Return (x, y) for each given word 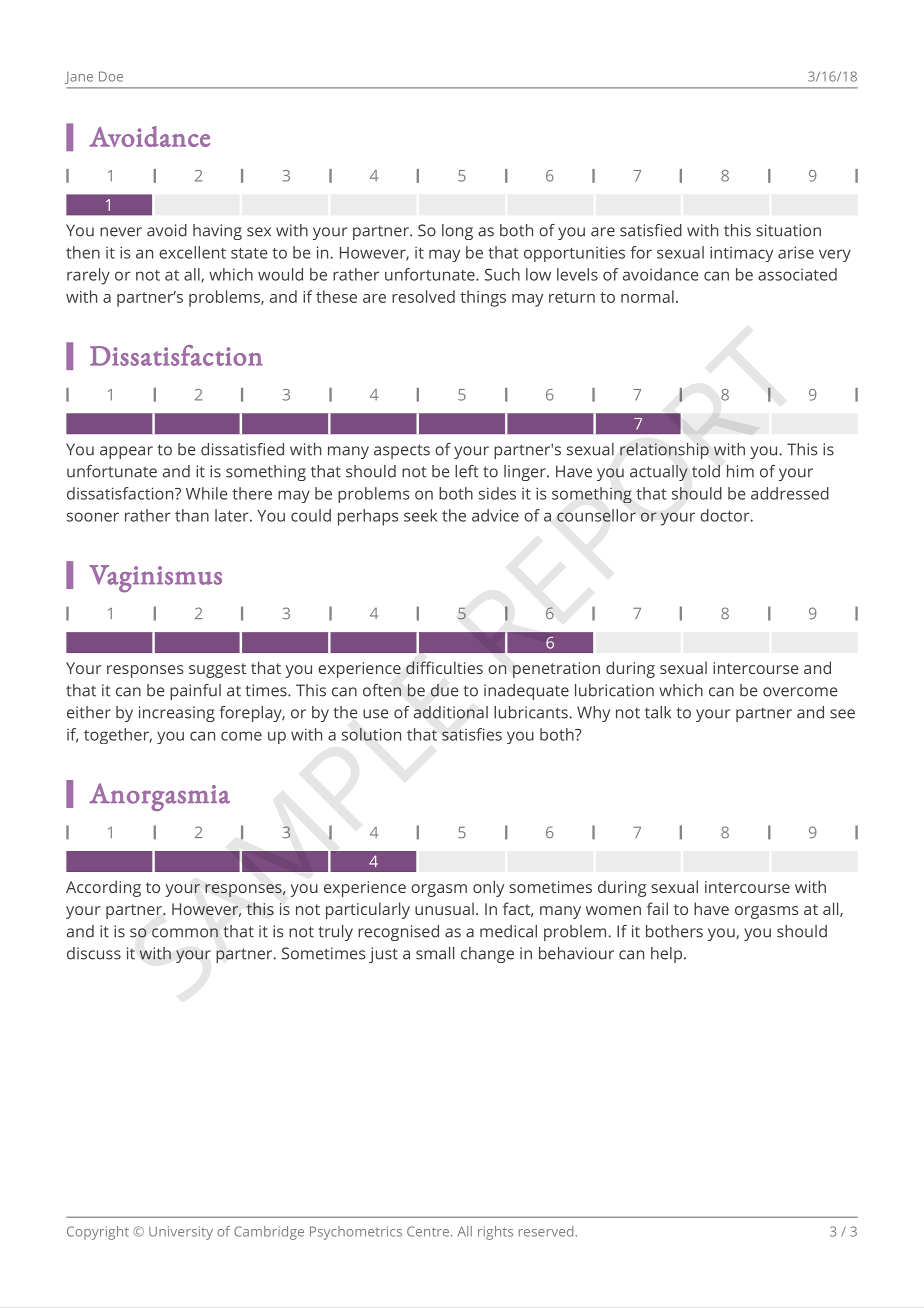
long (457, 232)
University (181, 1233)
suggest (217, 670)
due (445, 690)
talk (658, 712)
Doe (111, 76)
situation (788, 230)
